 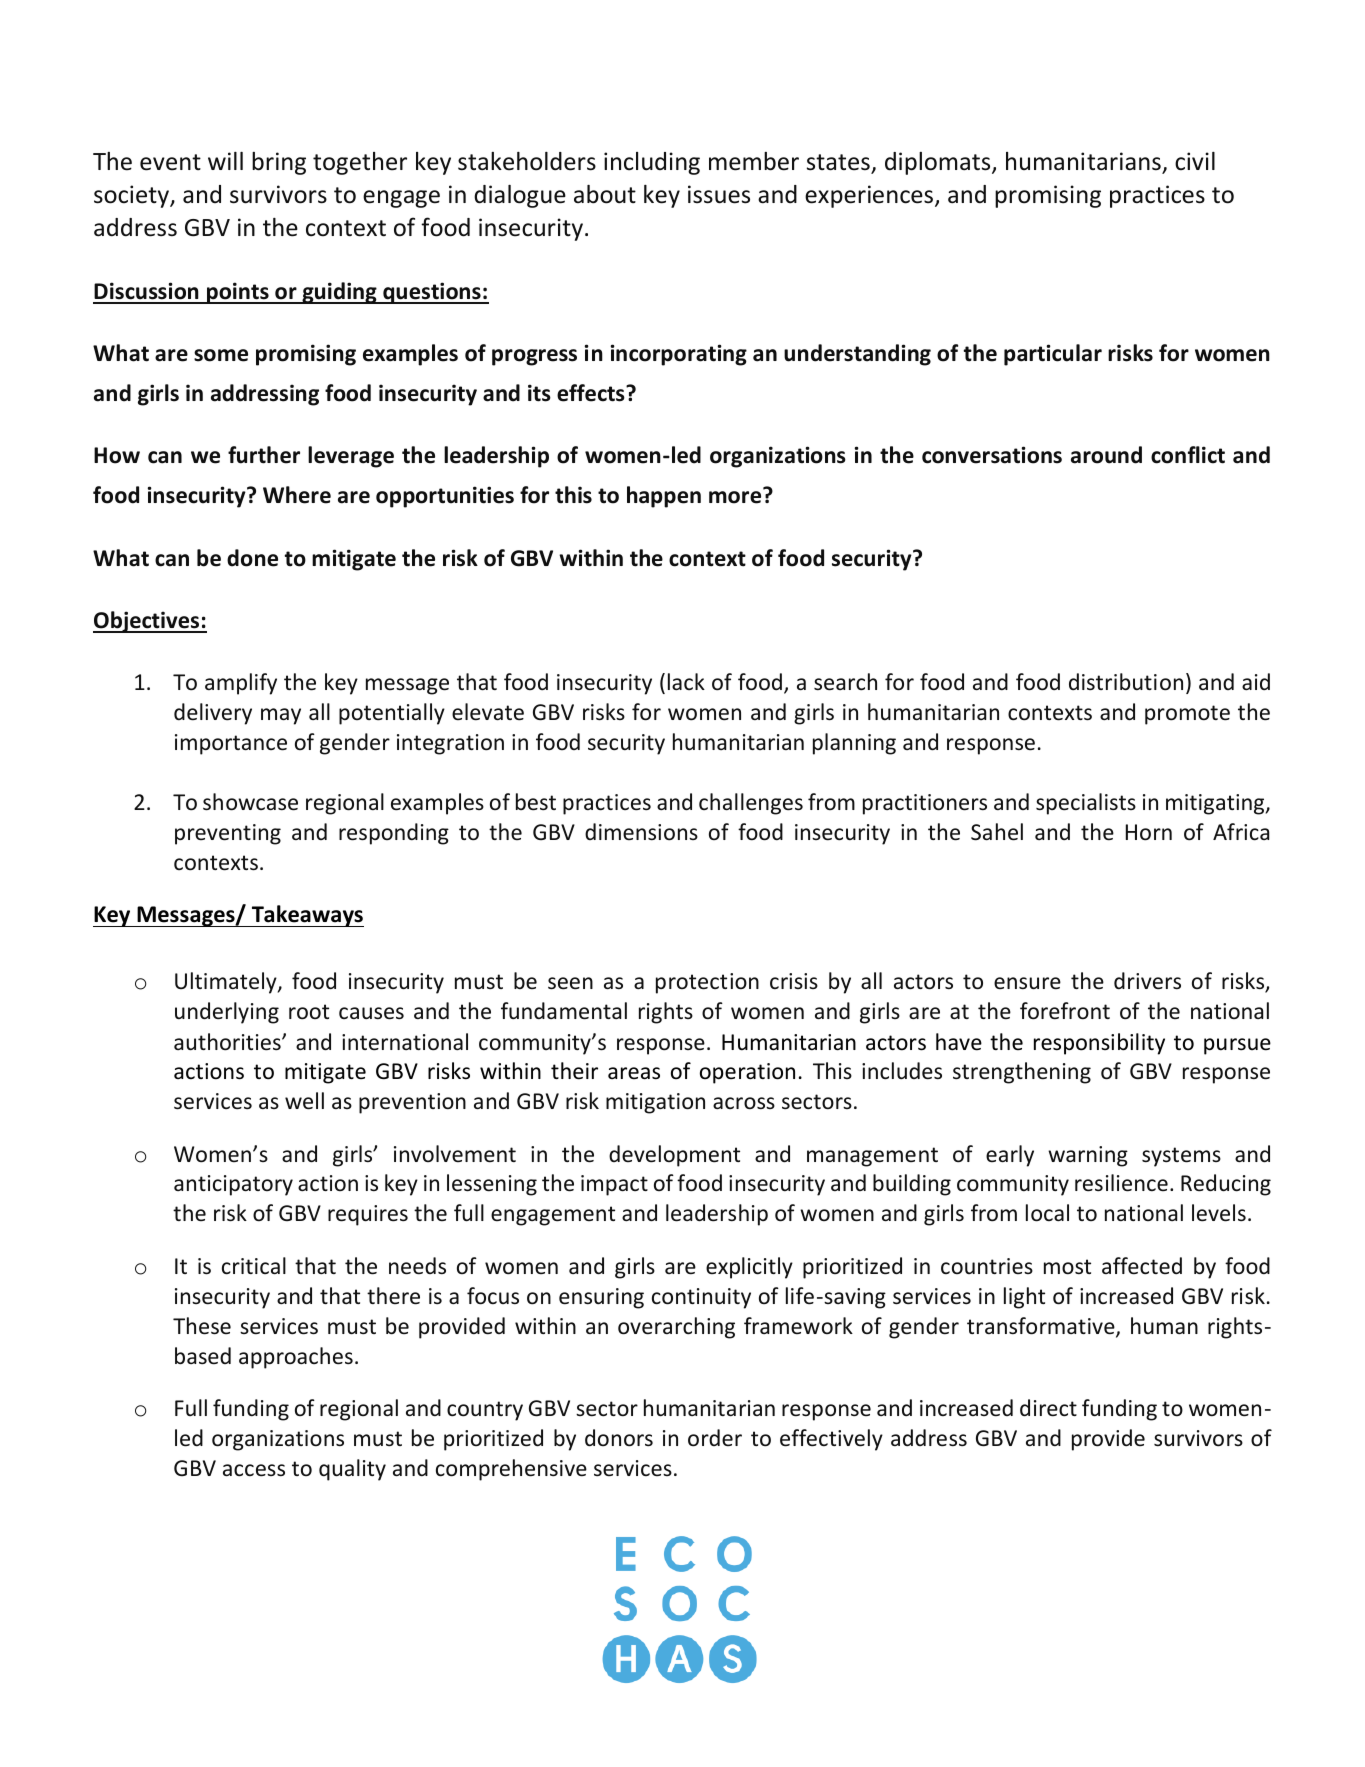 What do you see at coordinates (304, 1101) in the screenshot?
I see `well` at bounding box center [304, 1101].
